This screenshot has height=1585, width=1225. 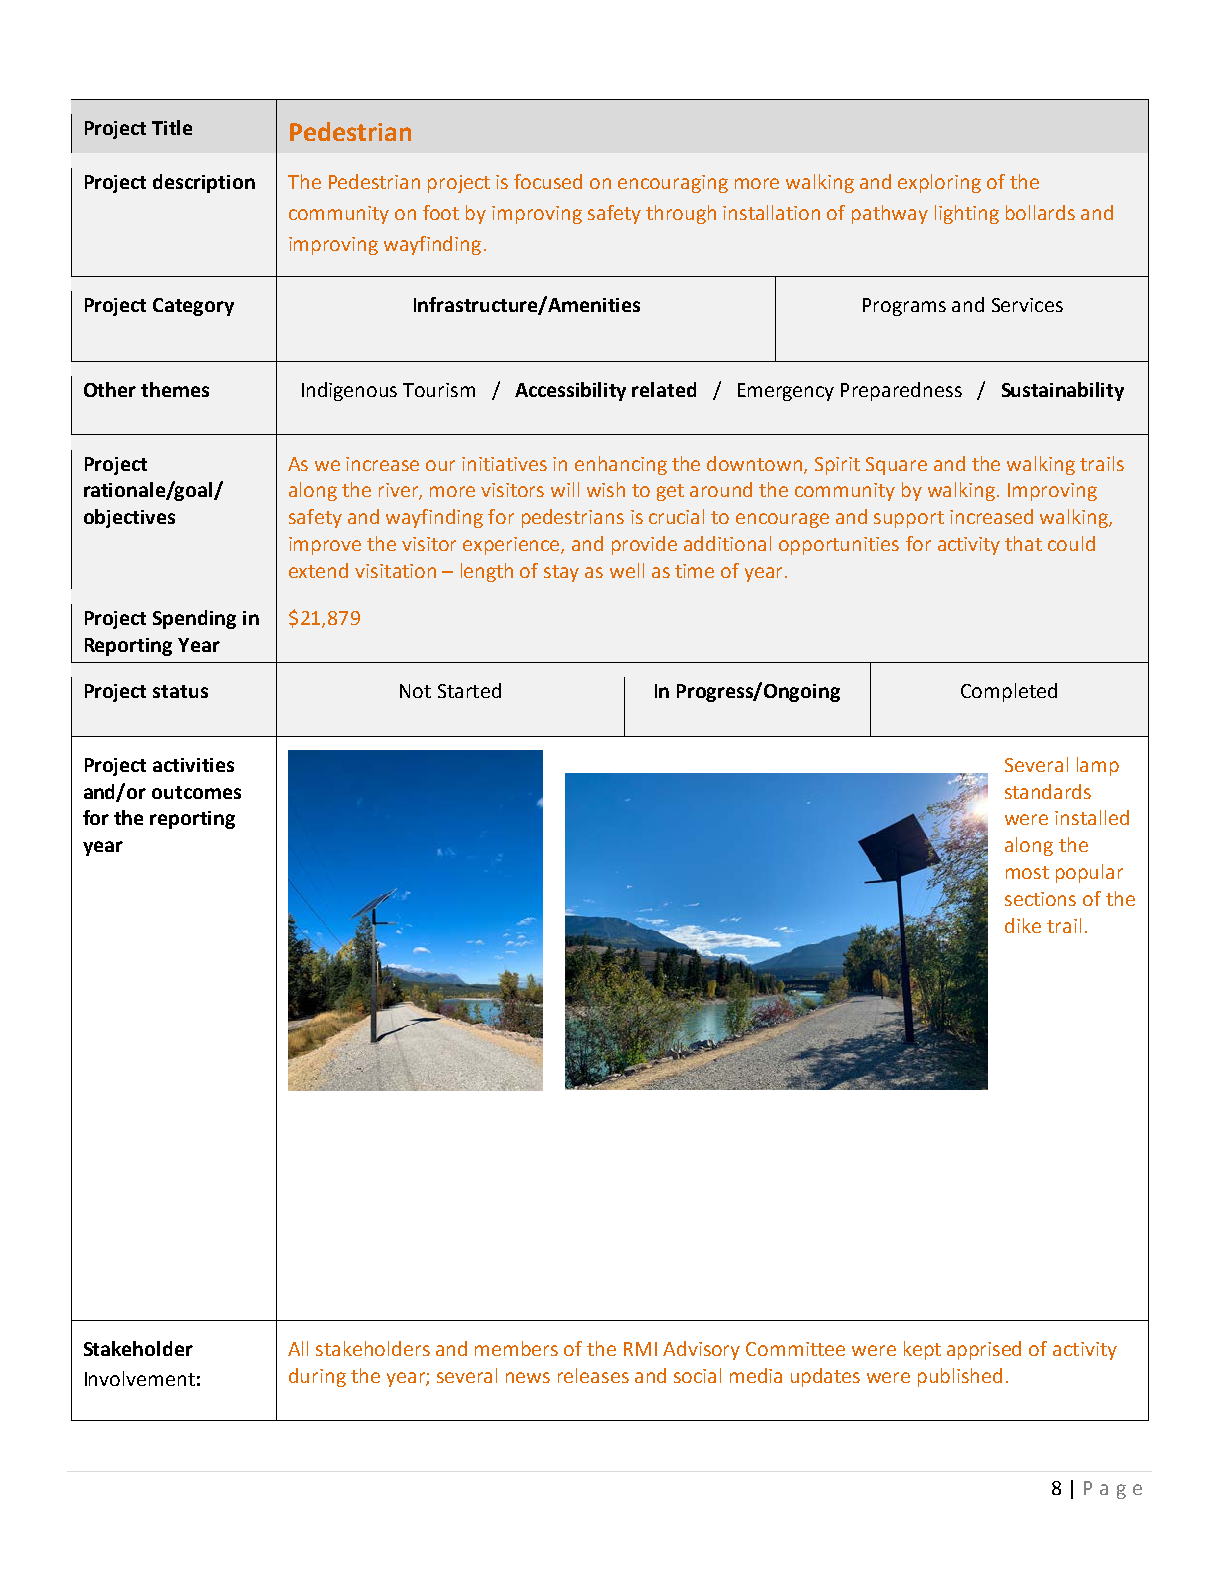 What do you see at coordinates (317, 1377) in the screenshot?
I see `during` at bounding box center [317, 1377].
